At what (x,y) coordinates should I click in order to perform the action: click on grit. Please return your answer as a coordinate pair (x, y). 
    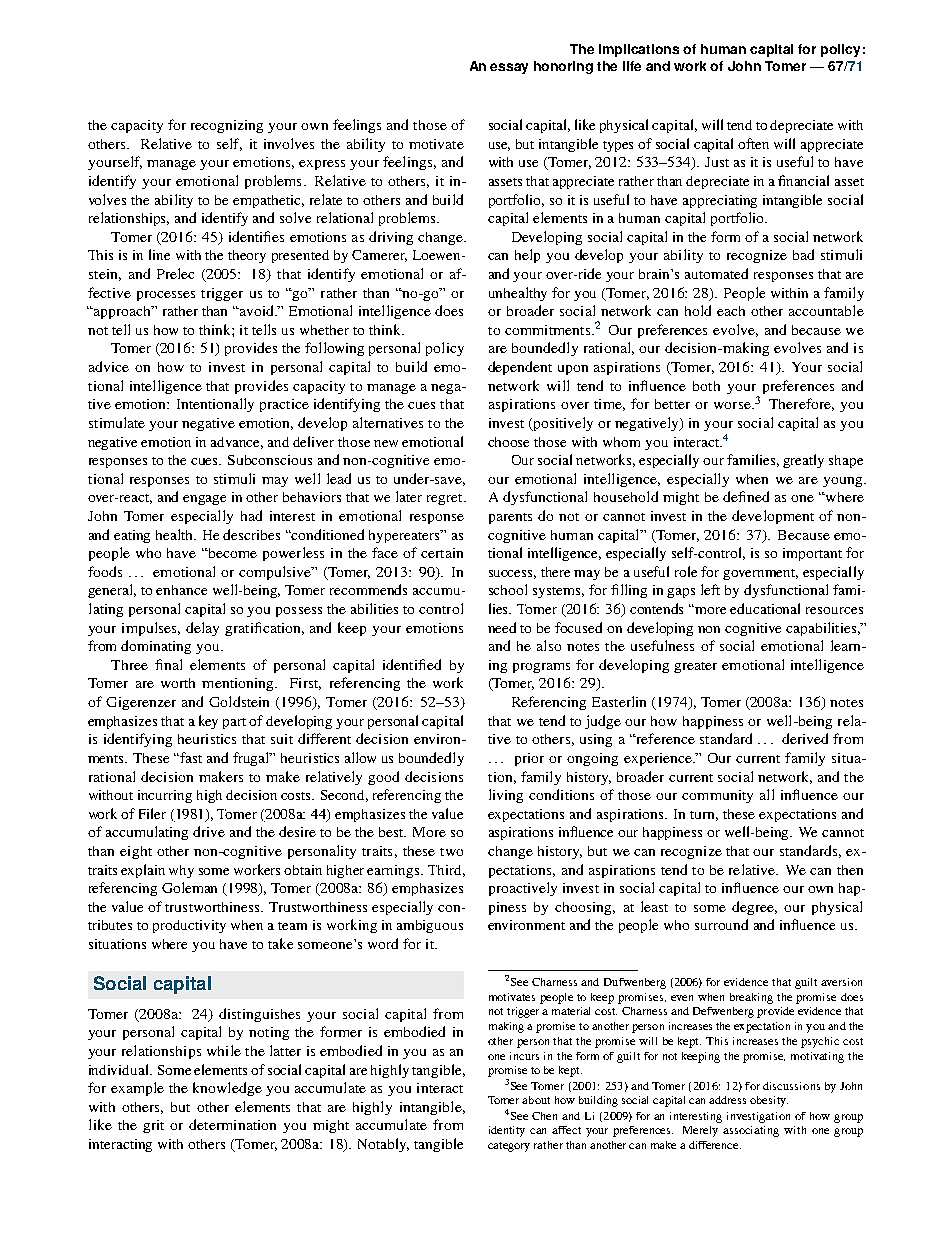
    Looking at the image, I should click on (153, 1126).
